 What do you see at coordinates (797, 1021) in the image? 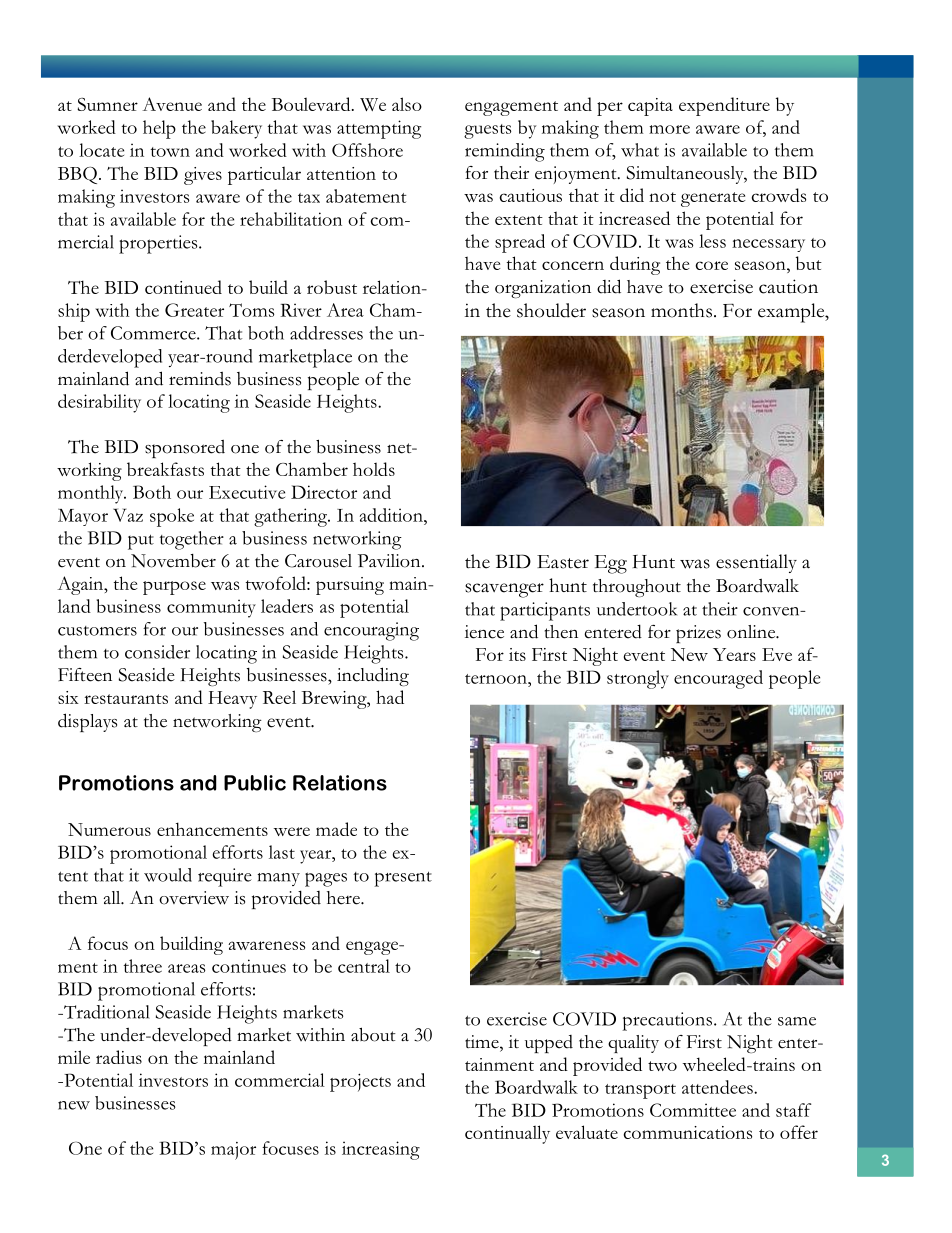
I see `same` at bounding box center [797, 1021].
